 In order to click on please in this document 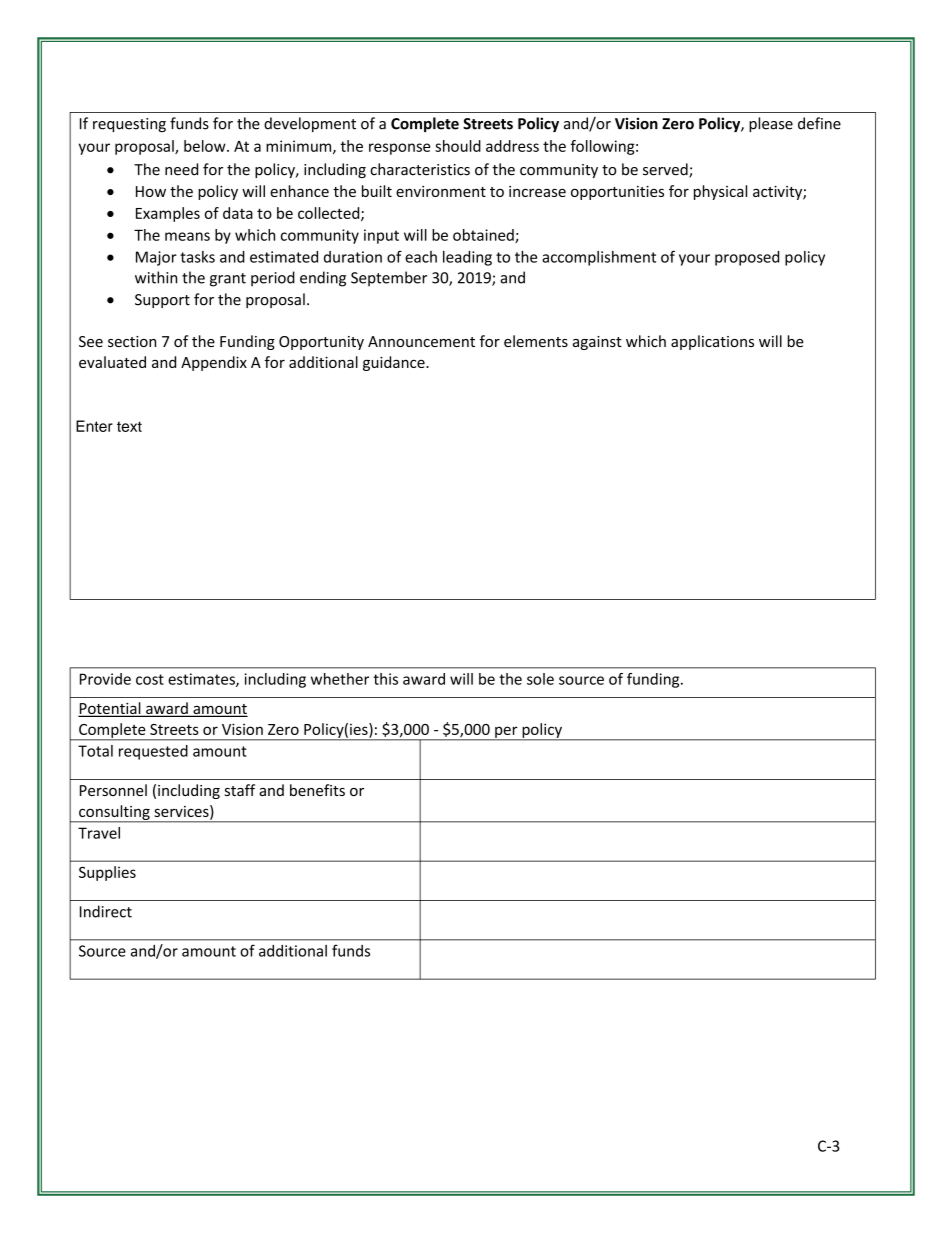, I will do `click(771, 124)`.
